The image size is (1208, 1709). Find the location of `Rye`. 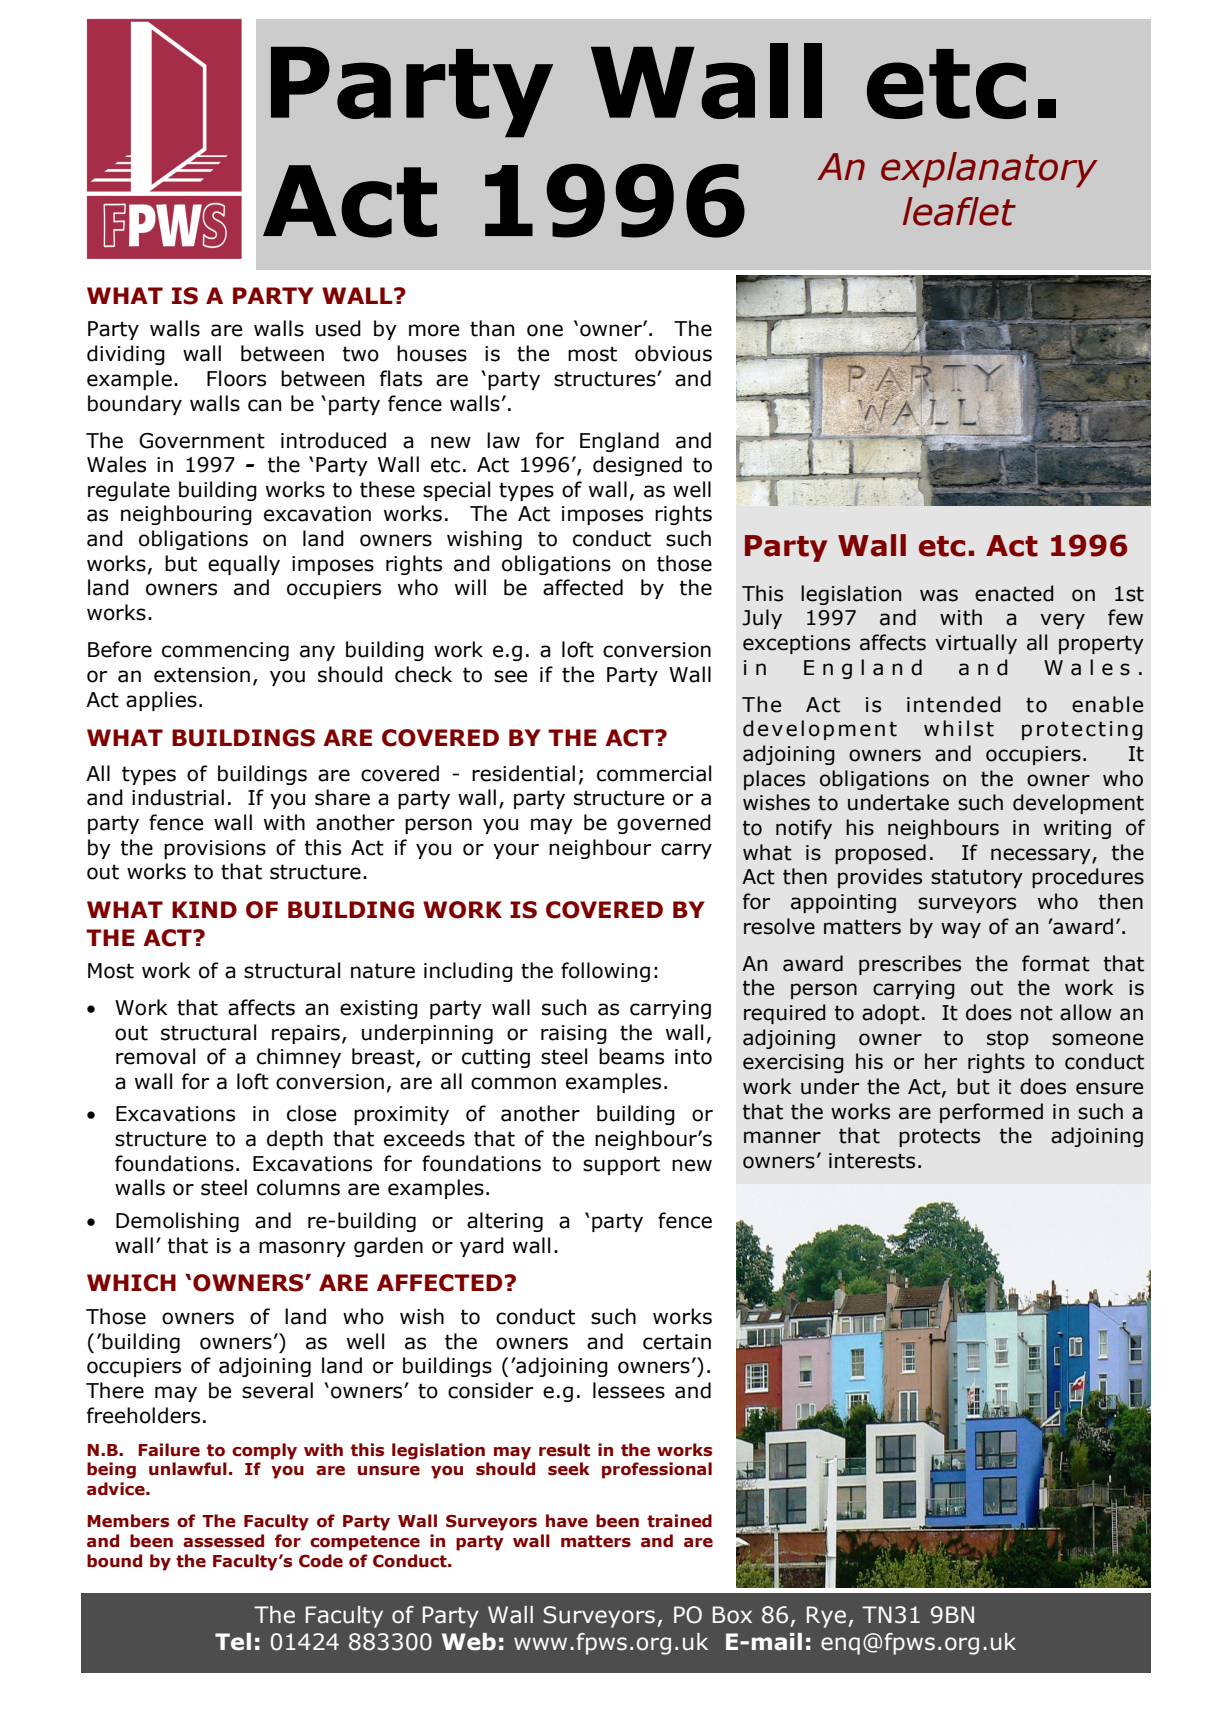

Rye is located at coordinates (826, 1617).
